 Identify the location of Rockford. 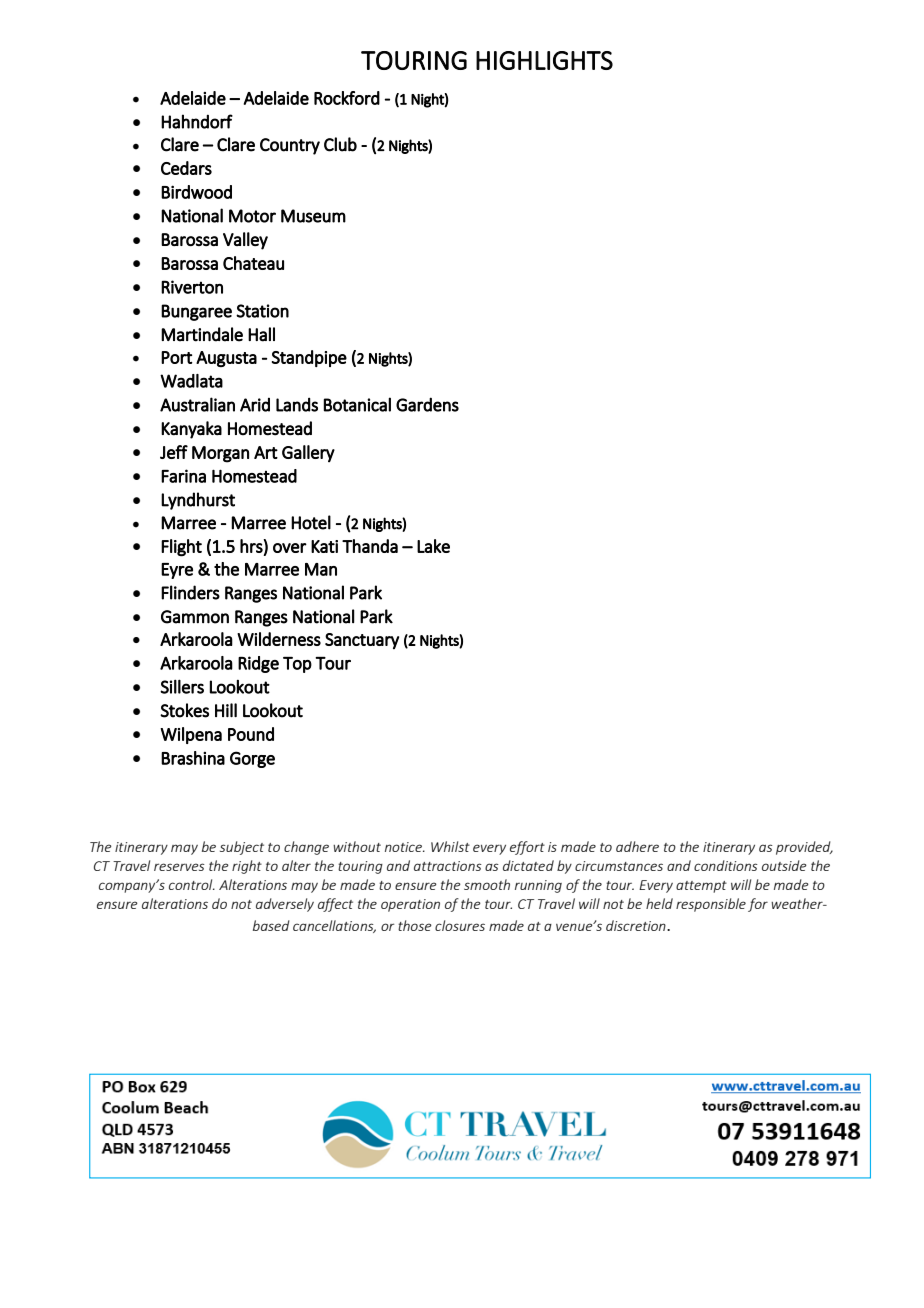
(347, 98).
